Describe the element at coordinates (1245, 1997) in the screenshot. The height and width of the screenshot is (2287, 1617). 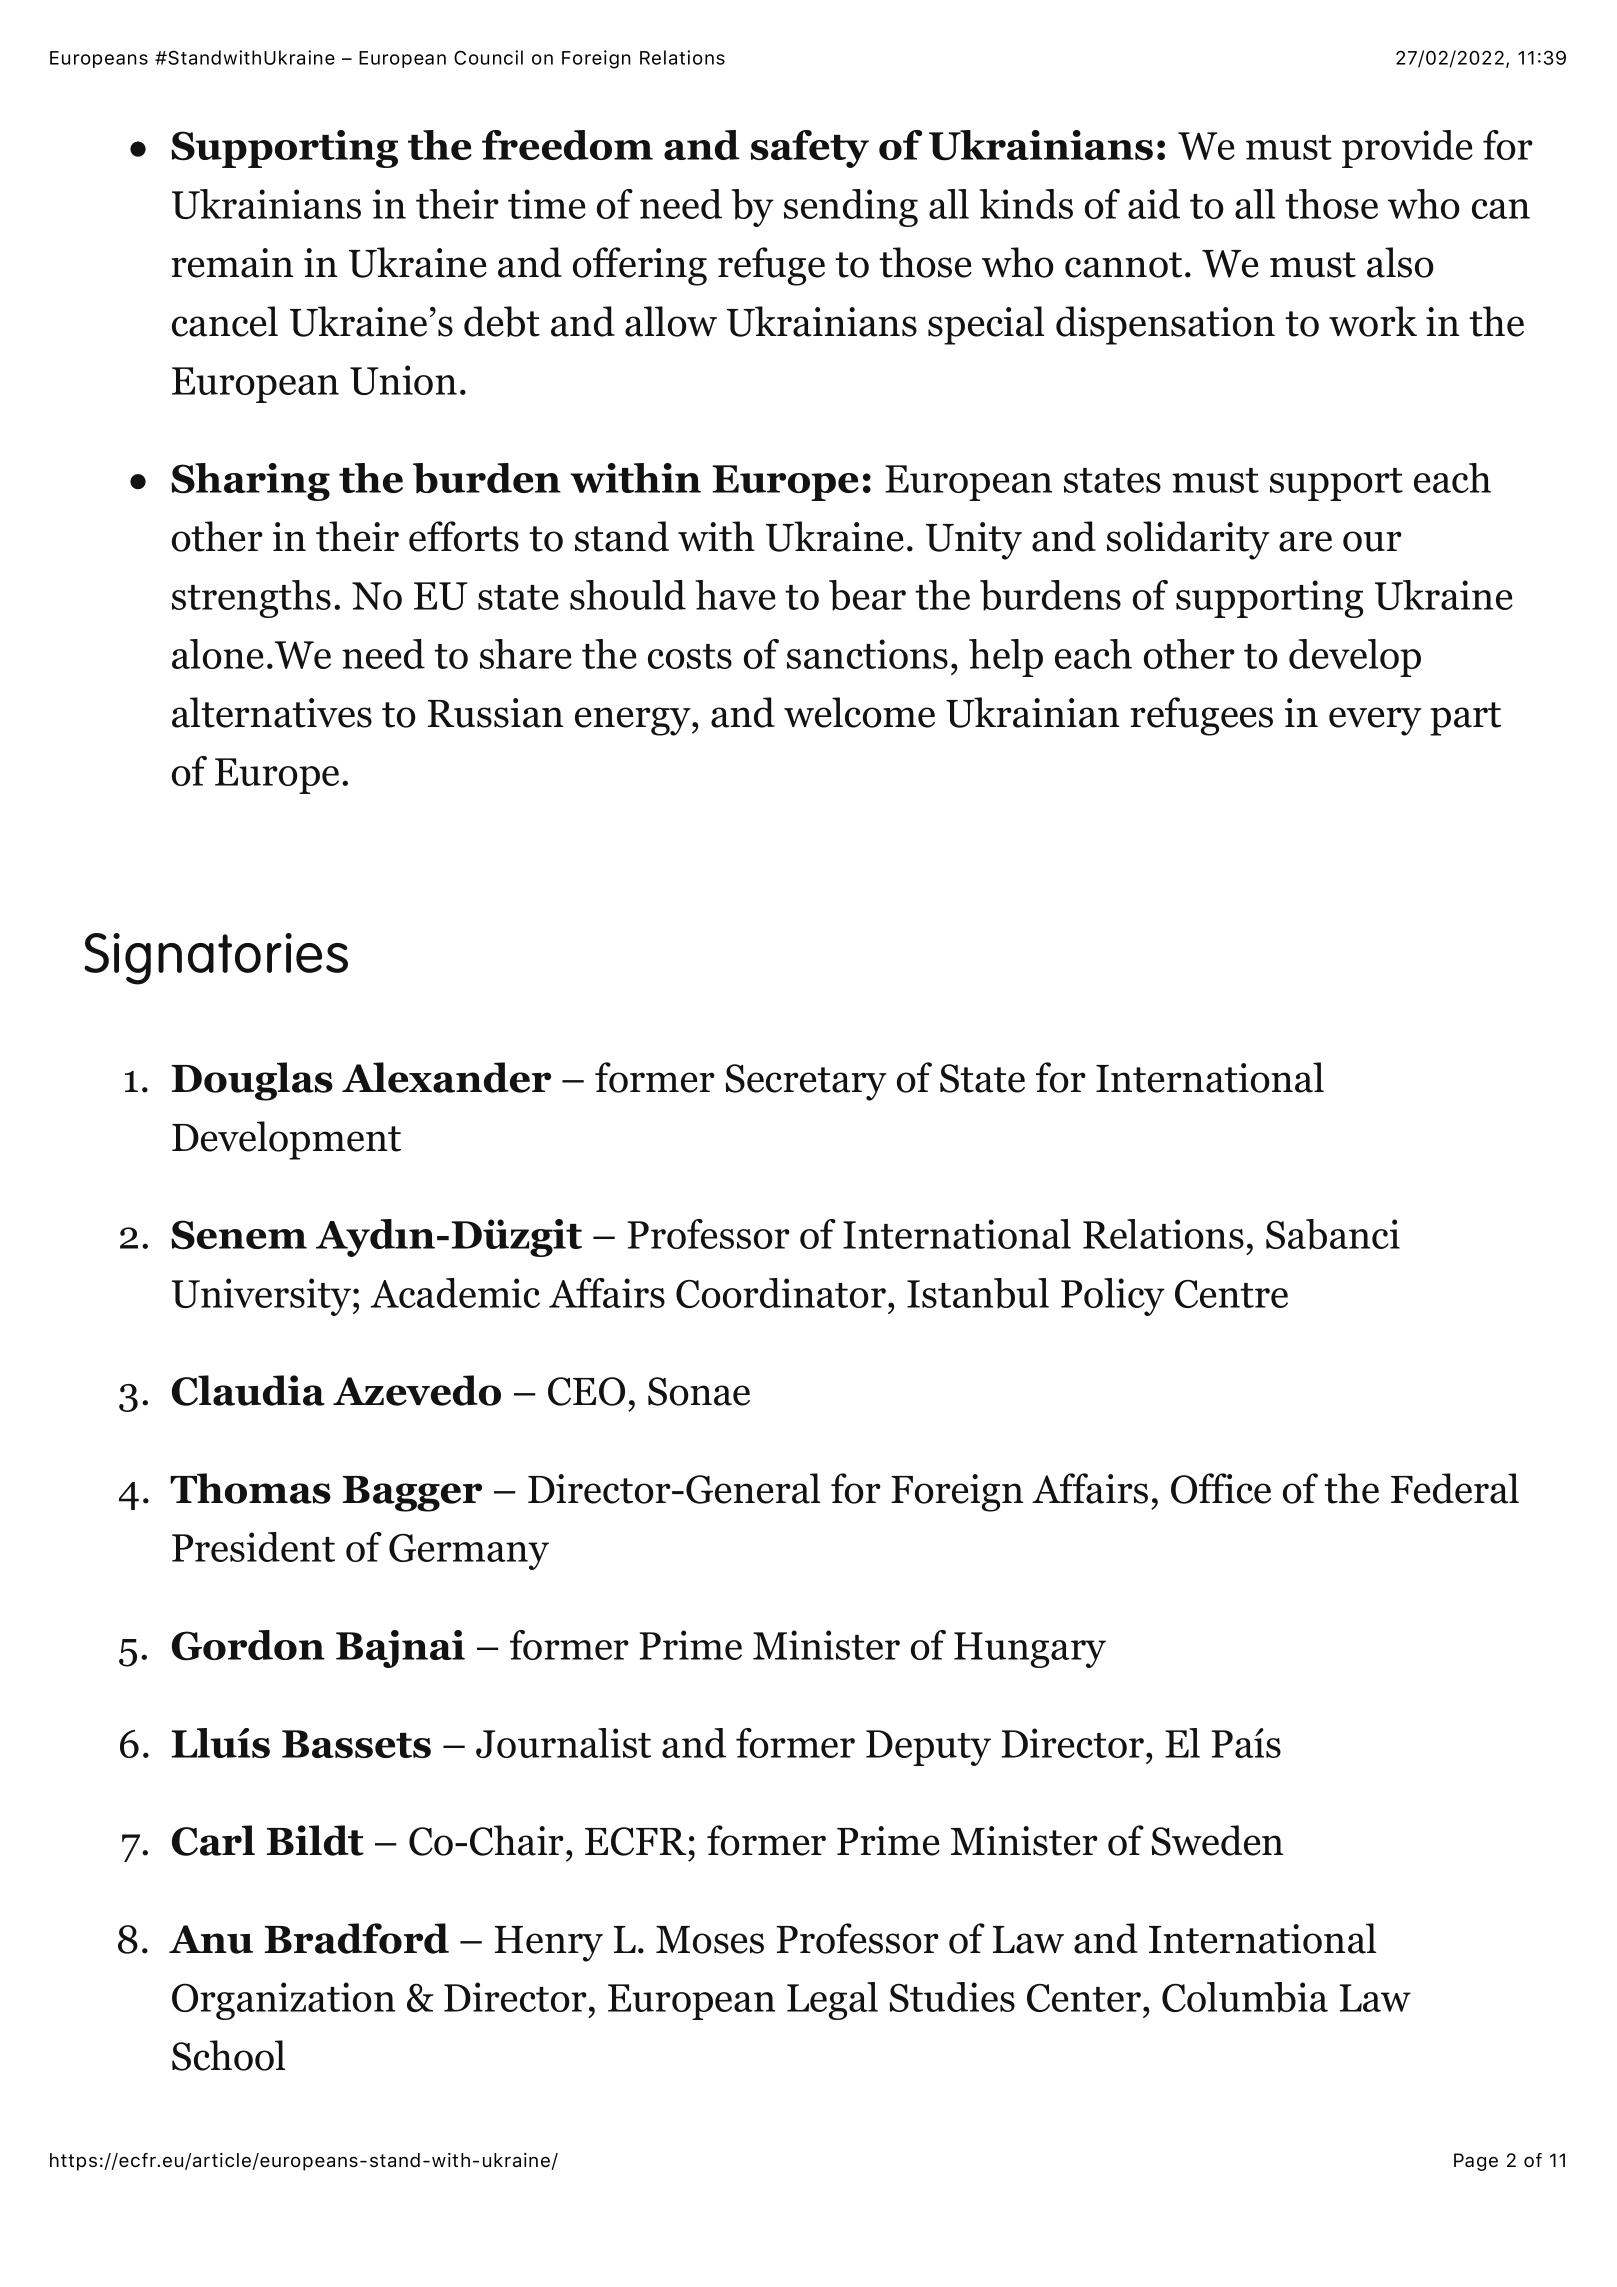
I see `Columbia` at that location.
